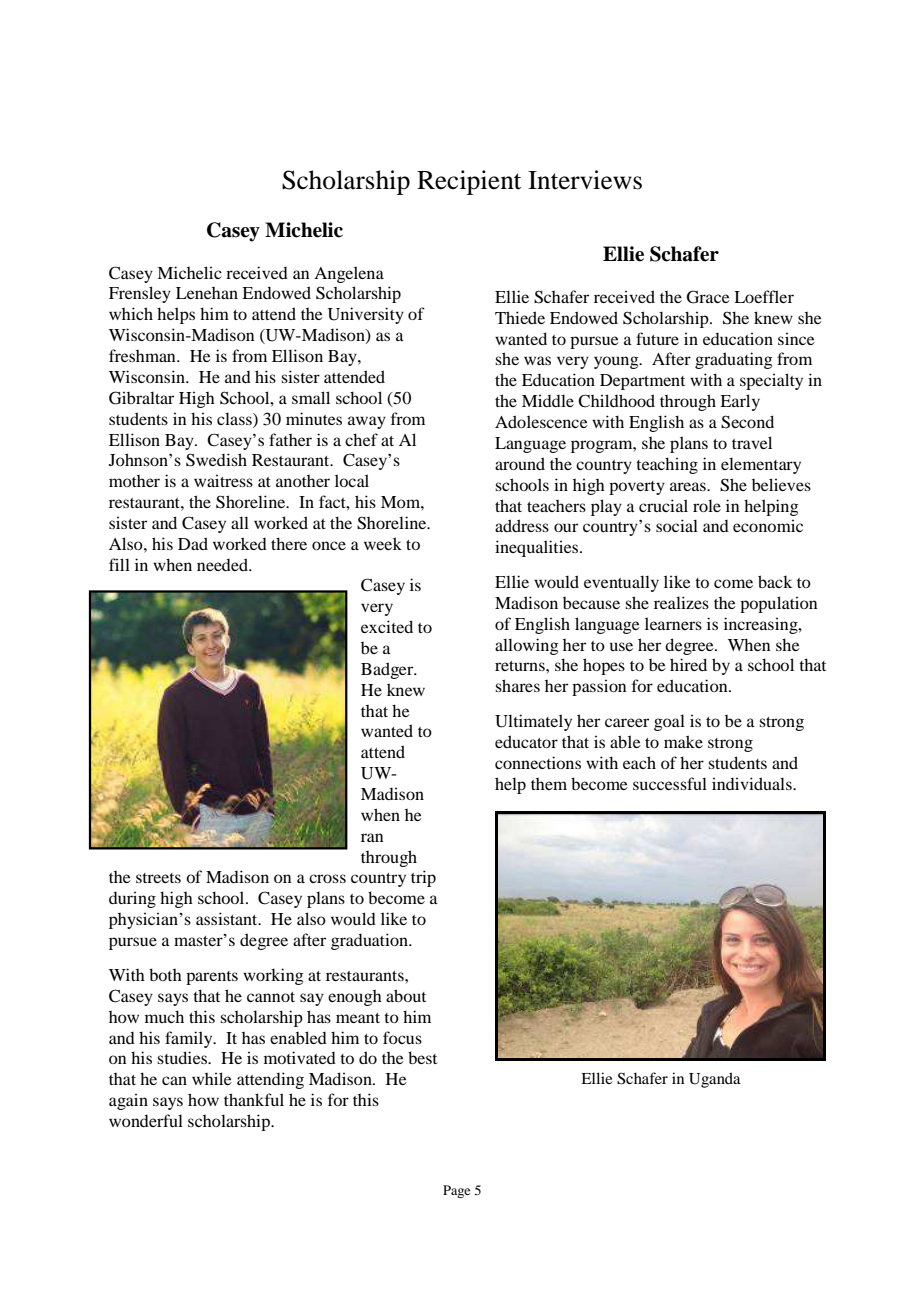  What do you see at coordinates (131, 313) in the image?
I see `which` at bounding box center [131, 313].
